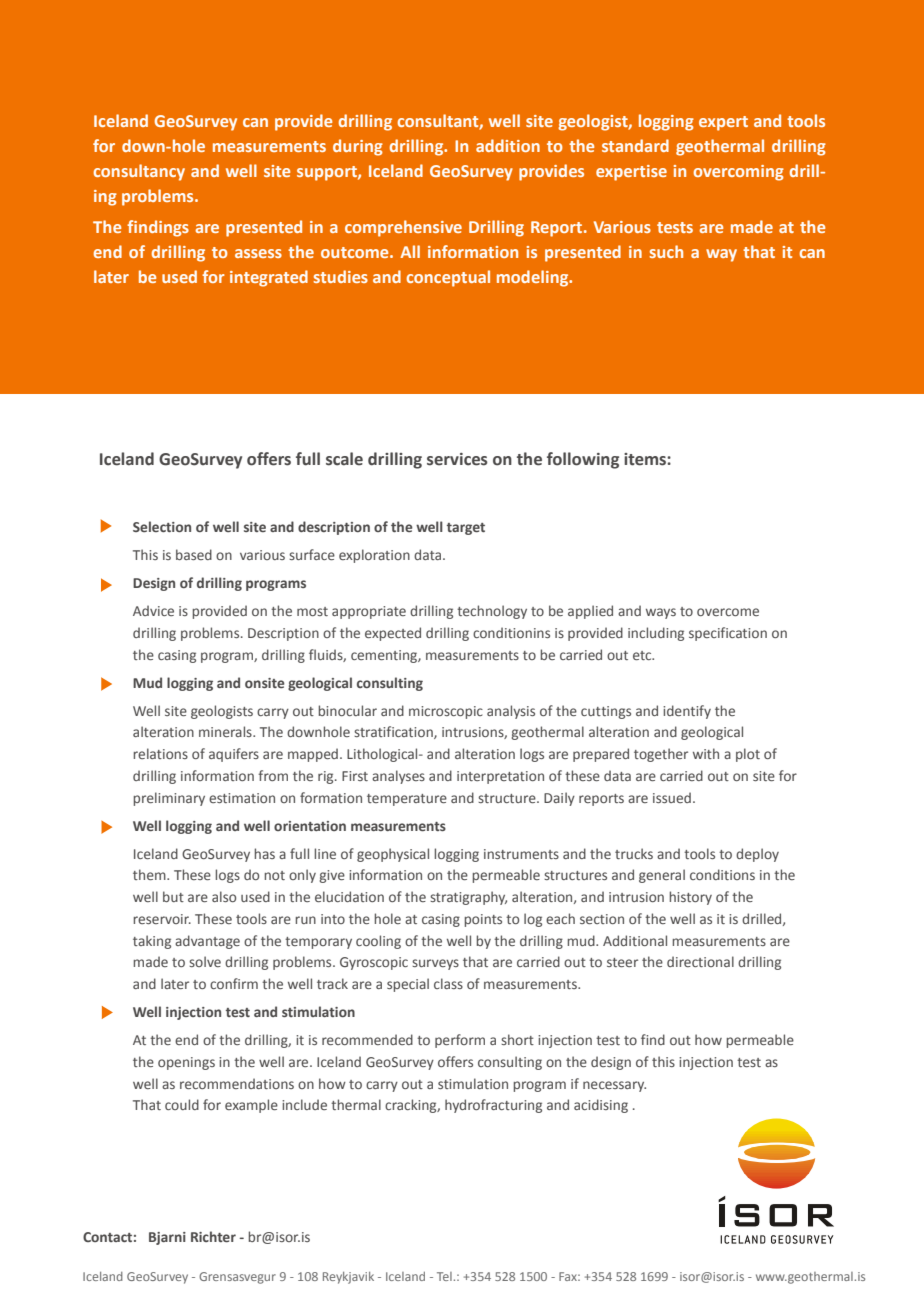  I want to click on services, so click(457, 459).
